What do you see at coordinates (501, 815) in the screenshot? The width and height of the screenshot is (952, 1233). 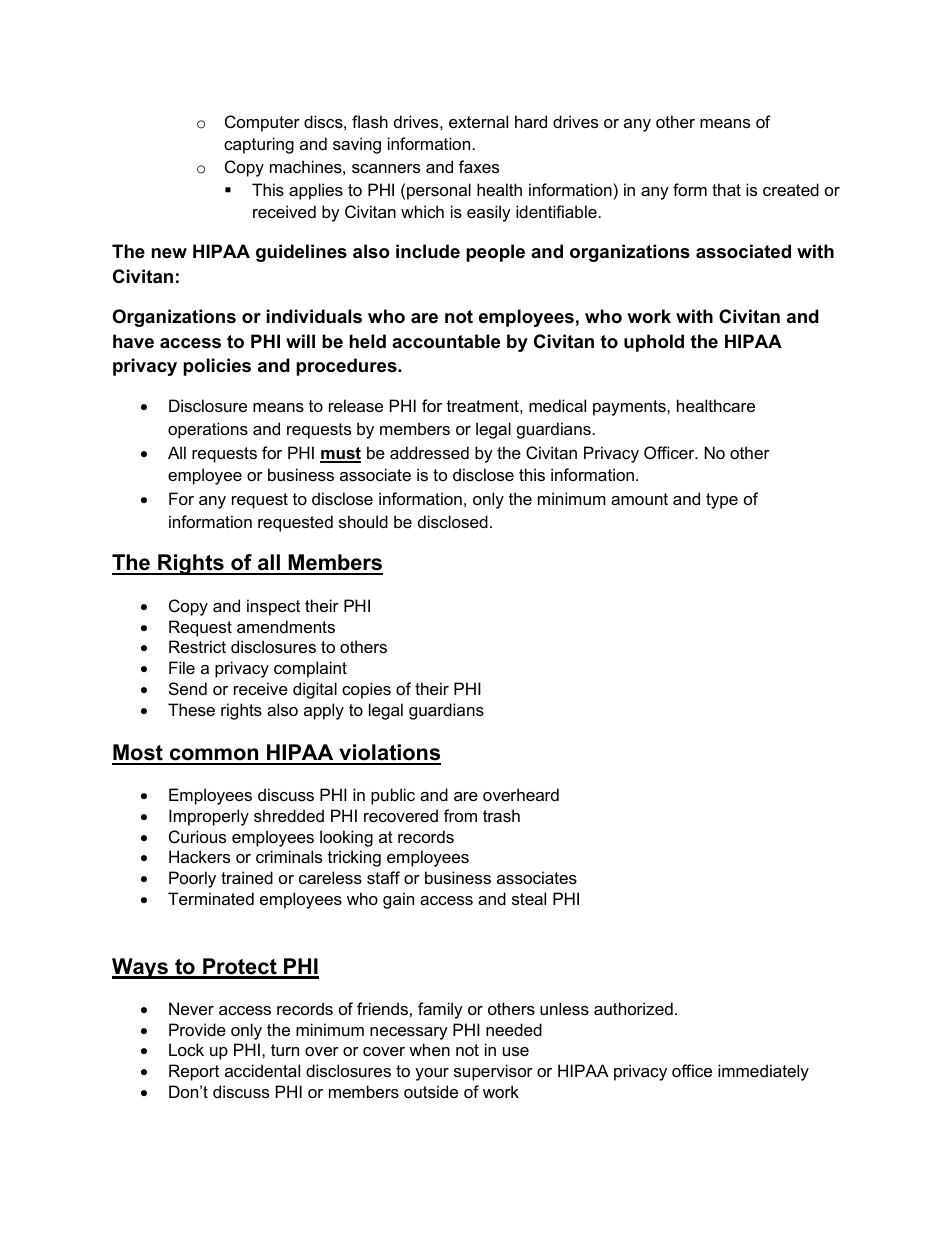 I see `trash` at bounding box center [501, 815].
